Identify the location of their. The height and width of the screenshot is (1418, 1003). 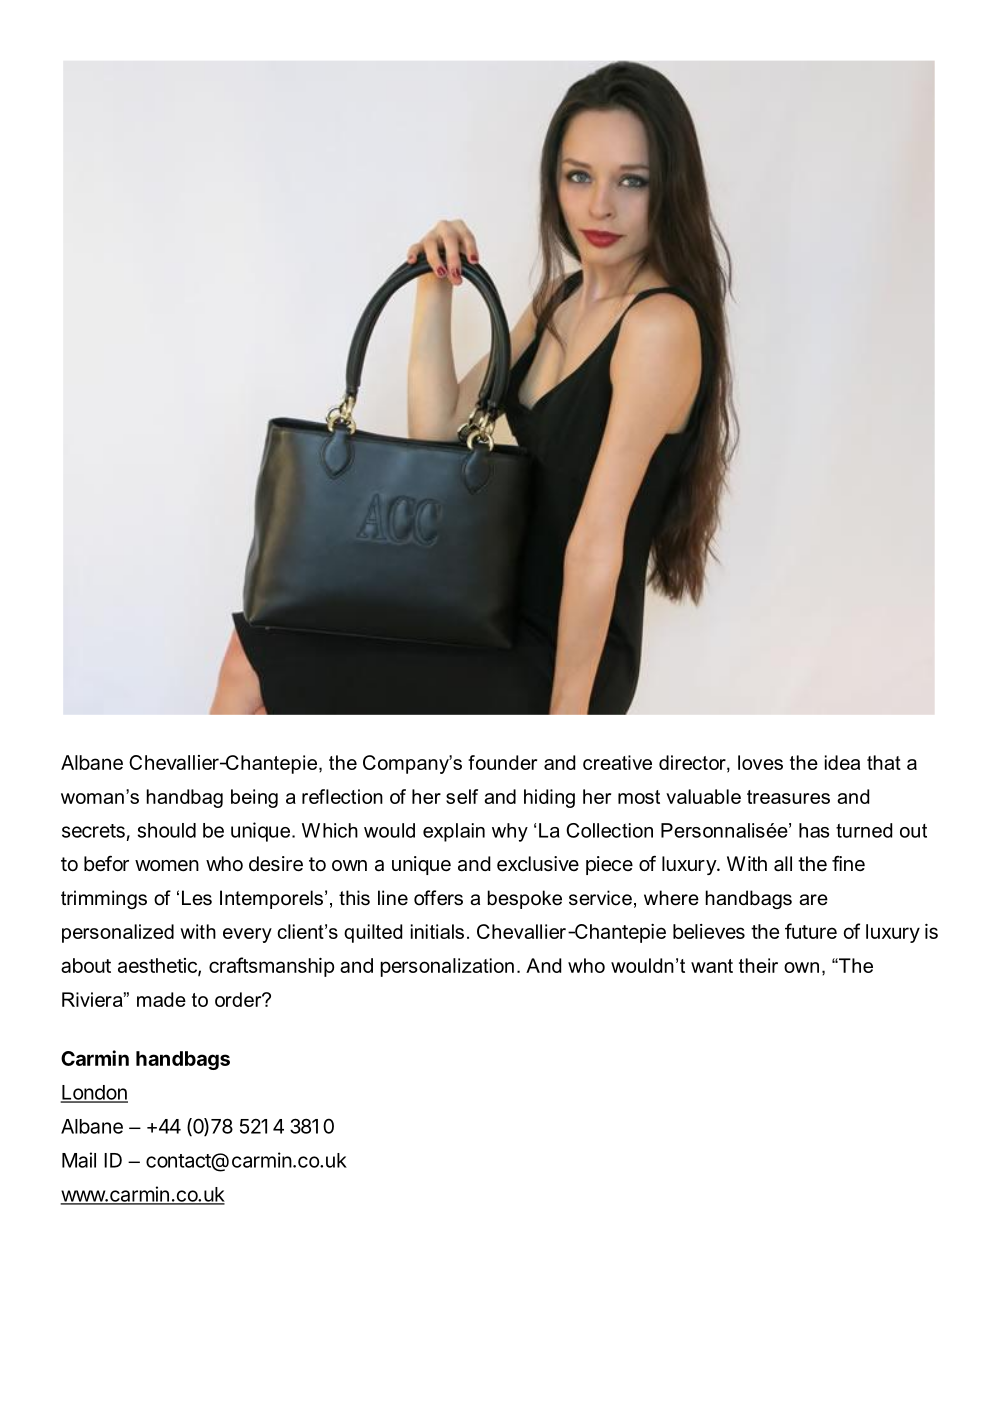
(758, 965).
